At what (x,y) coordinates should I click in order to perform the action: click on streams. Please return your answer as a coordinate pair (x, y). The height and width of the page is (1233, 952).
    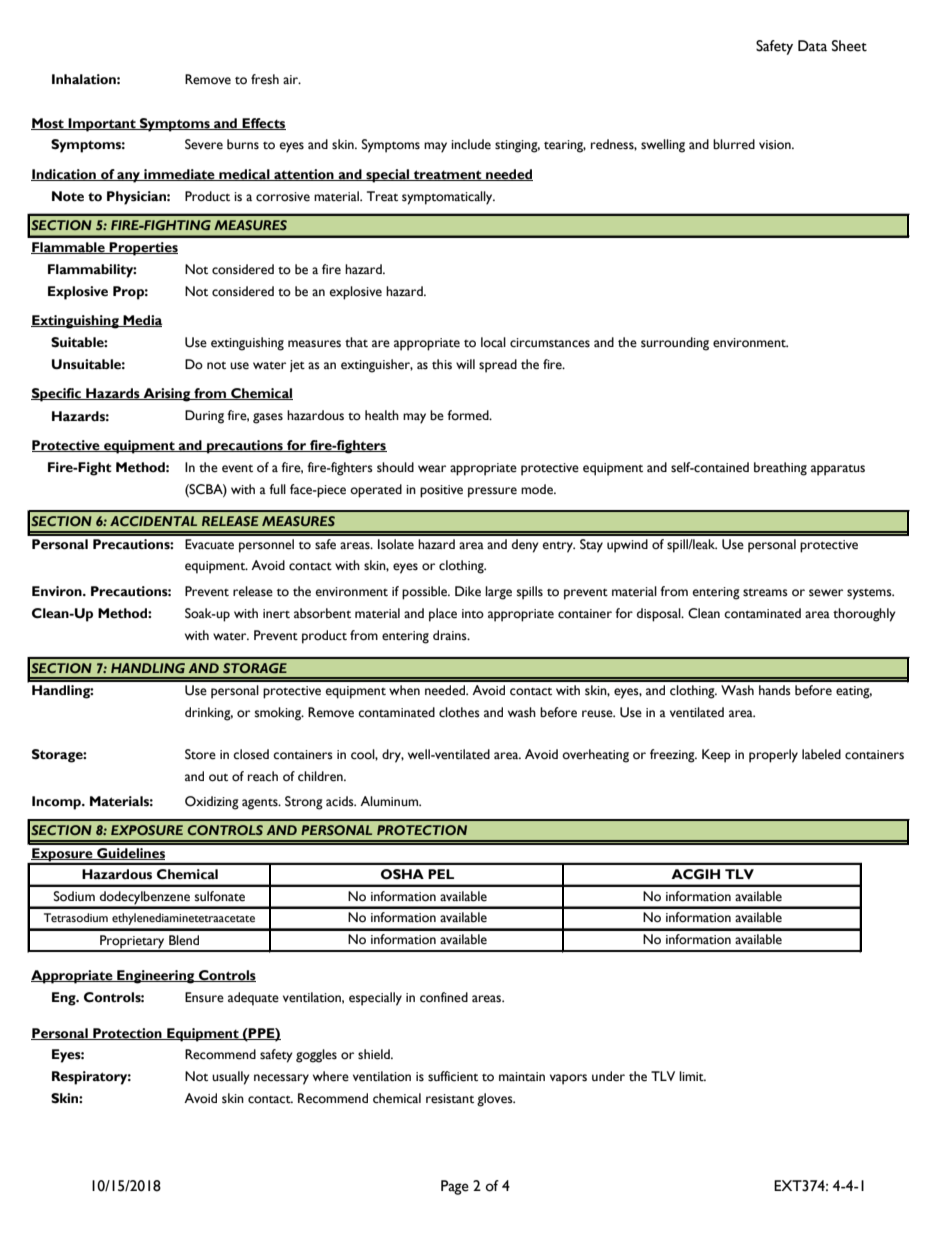
    Looking at the image, I should click on (765, 592).
